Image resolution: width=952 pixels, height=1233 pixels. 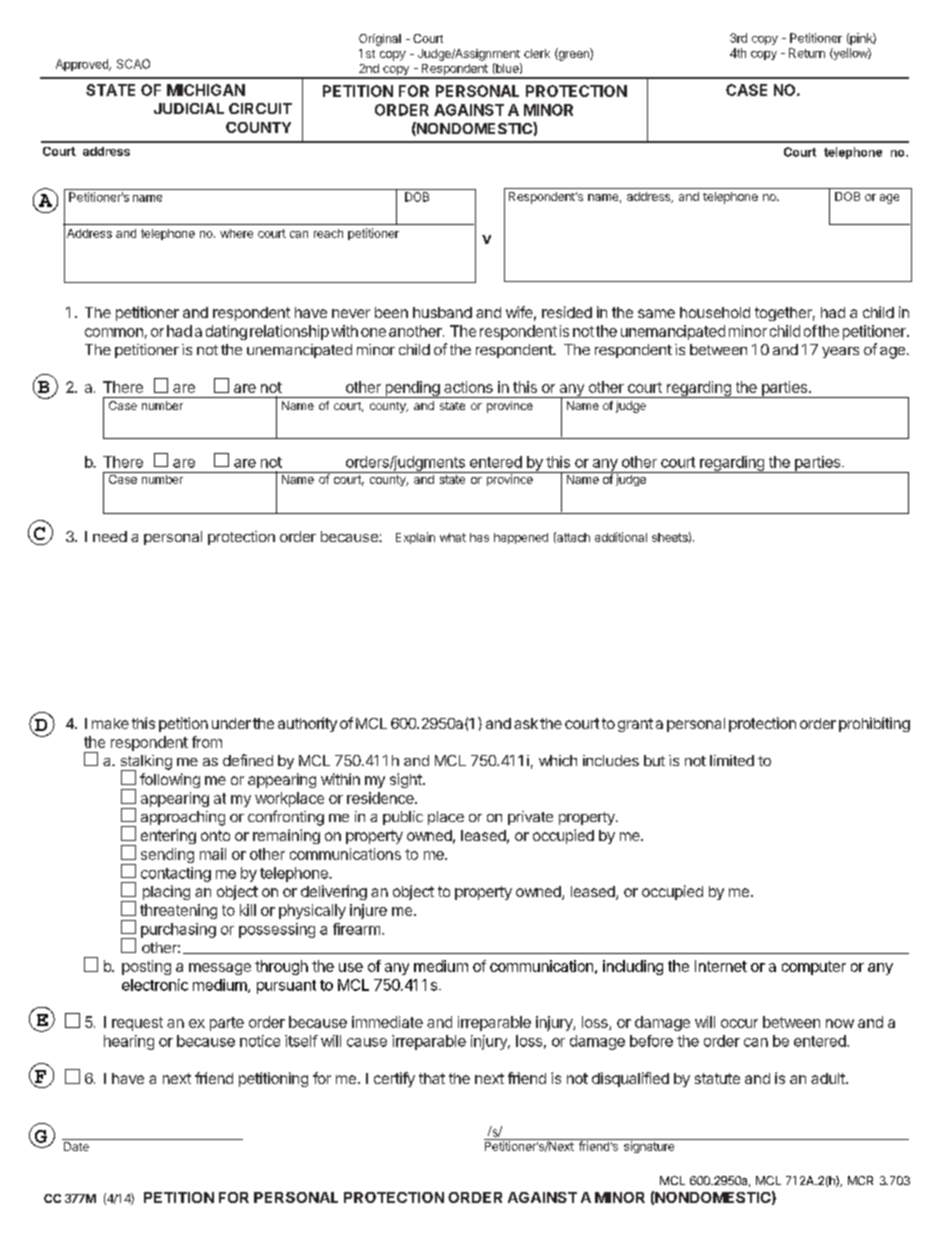 I want to click on prohibiting, so click(x=874, y=724).
